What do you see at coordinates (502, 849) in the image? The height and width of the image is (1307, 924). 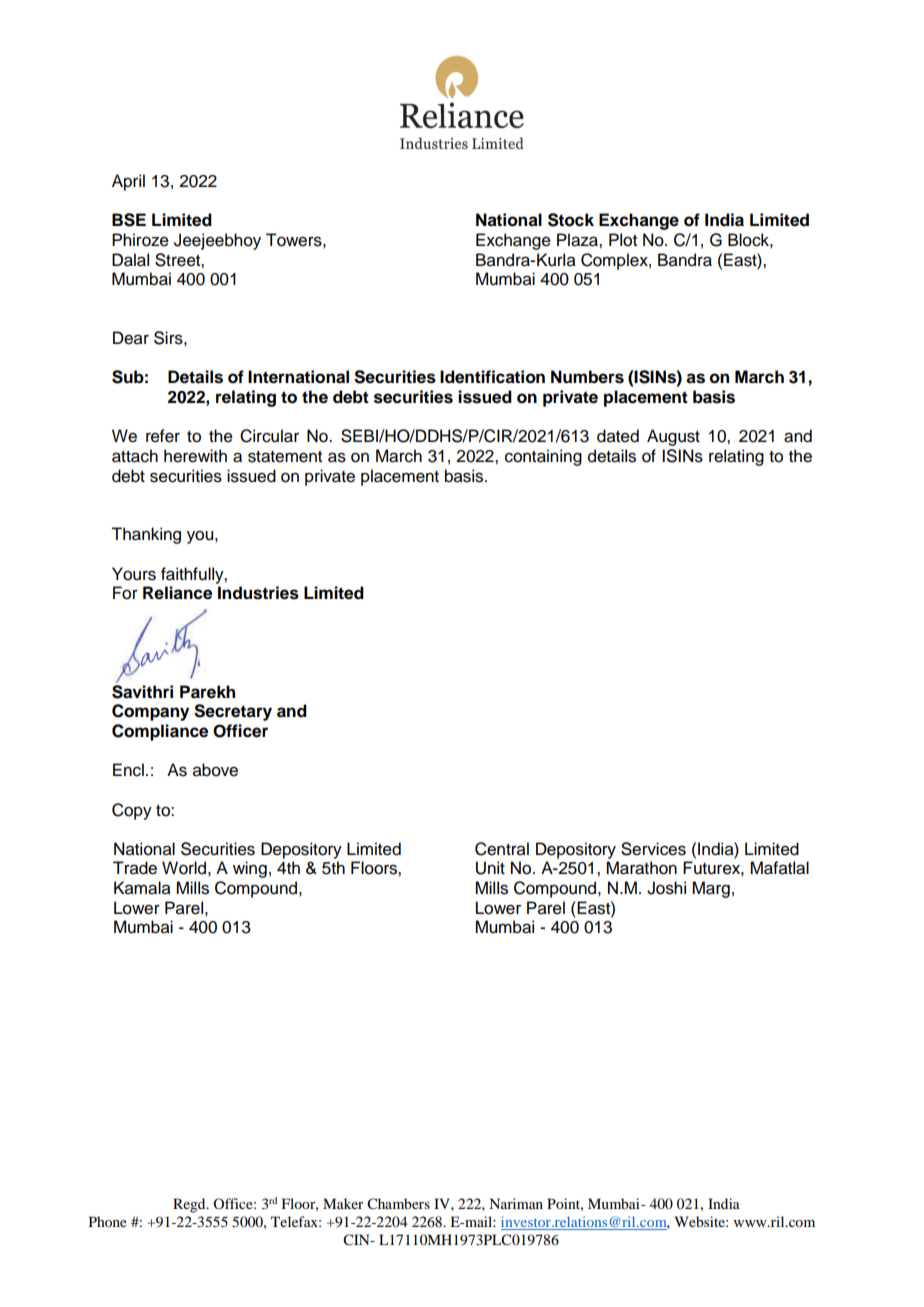 I see `Central` at bounding box center [502, 849].
